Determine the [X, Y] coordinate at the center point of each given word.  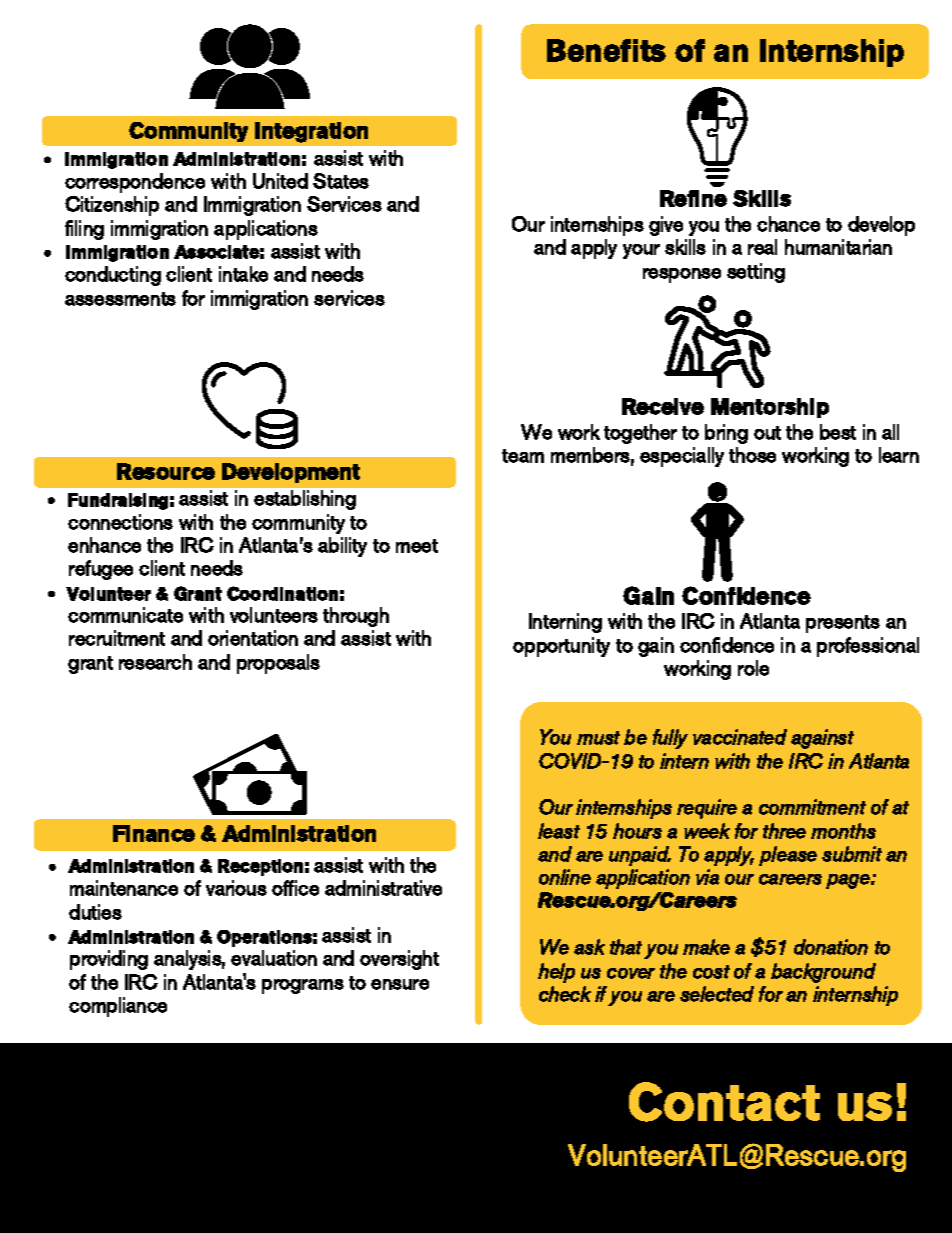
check [565, 994]
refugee [101, 570]
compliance [118, 1007]
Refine [693, 198]
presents [843, 624]
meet [417, 546]
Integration [311, 132]
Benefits [606, 50]
